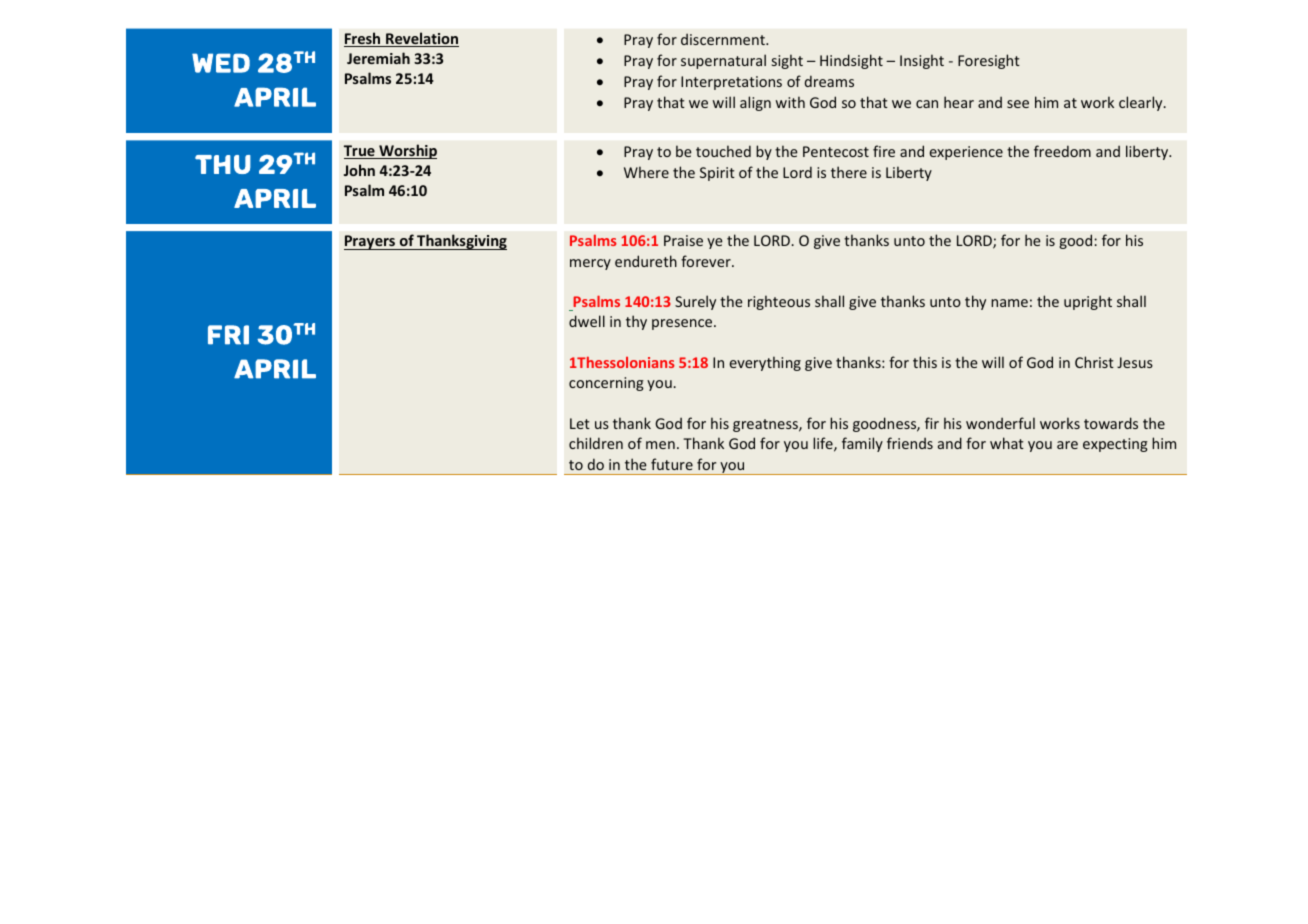  Describe the element at coordinates (596, 443) in the image. I see `children` at that location.
